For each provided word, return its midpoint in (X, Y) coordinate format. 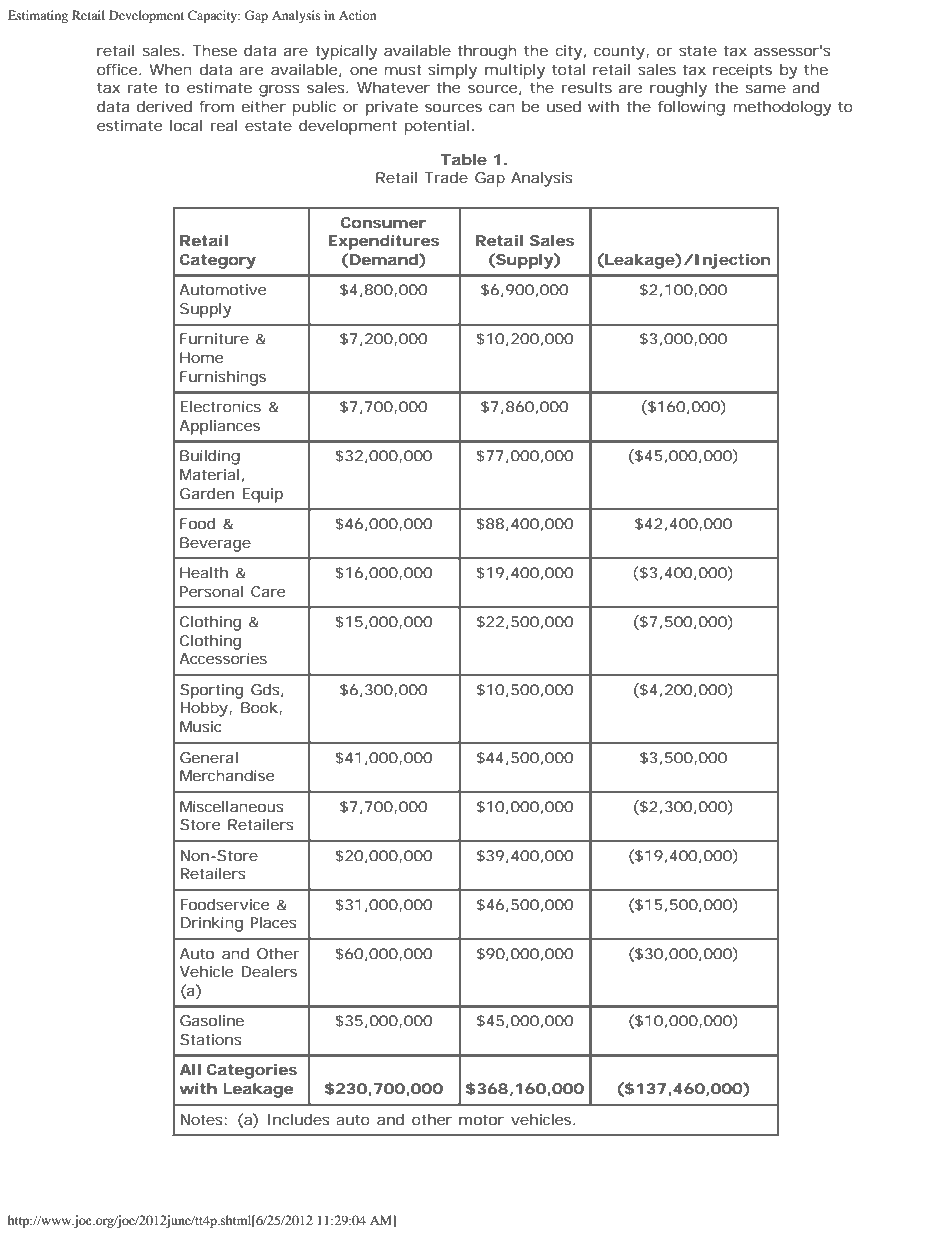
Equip (262, 495)
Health (204, 572)
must (402, 69)
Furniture (214, 338)
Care (268, 591)
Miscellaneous (232, 806)
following (691, 108)
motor (481, 1119)
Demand (383, 260)
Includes (299, 1119)
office (117, 69)
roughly (678, 89)
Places (273, 922)
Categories (252, 1071)
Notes (202, 1119)
